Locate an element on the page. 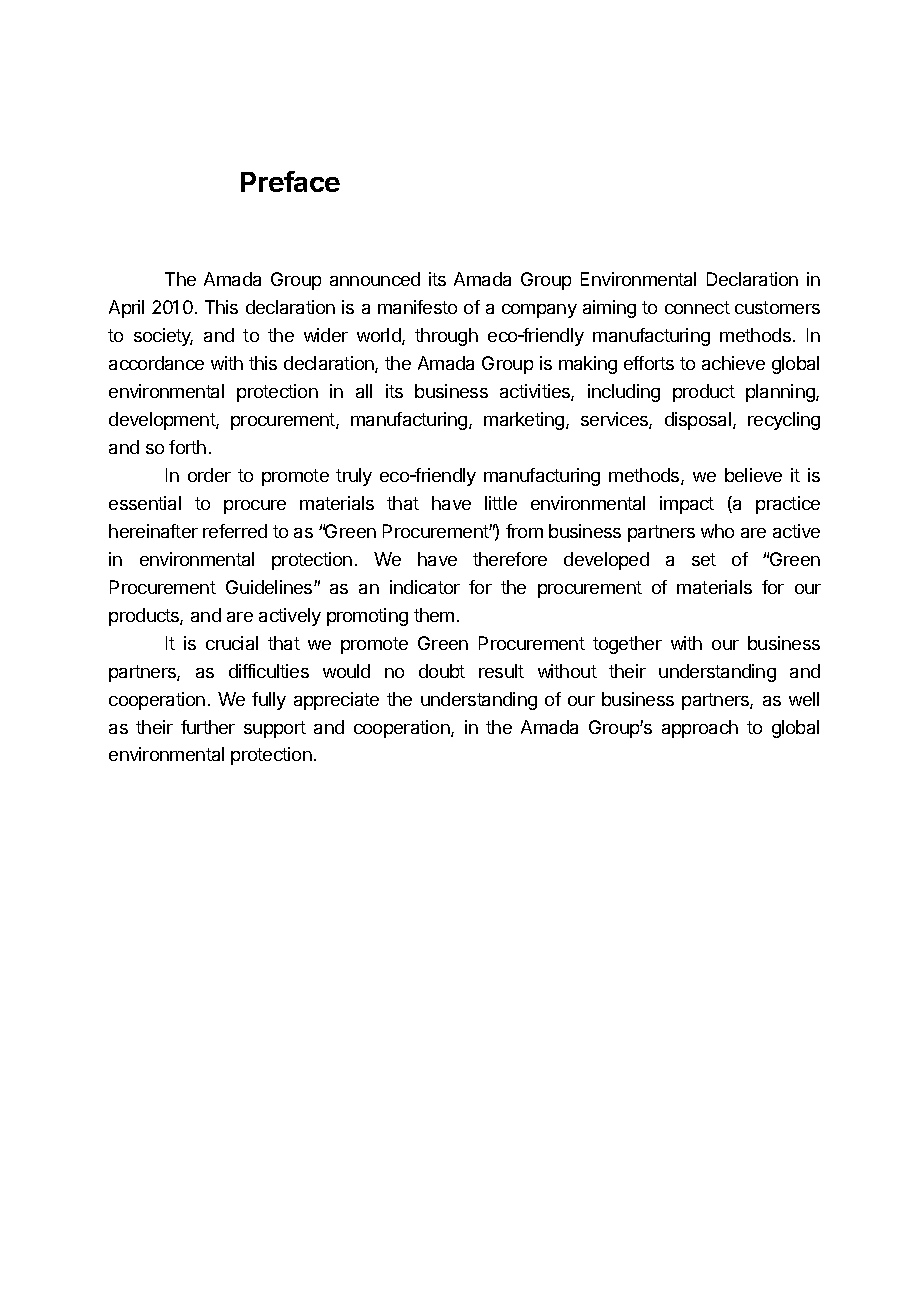 This page has width=924, height=1308. therefore is located at coordinates (510, 559).
